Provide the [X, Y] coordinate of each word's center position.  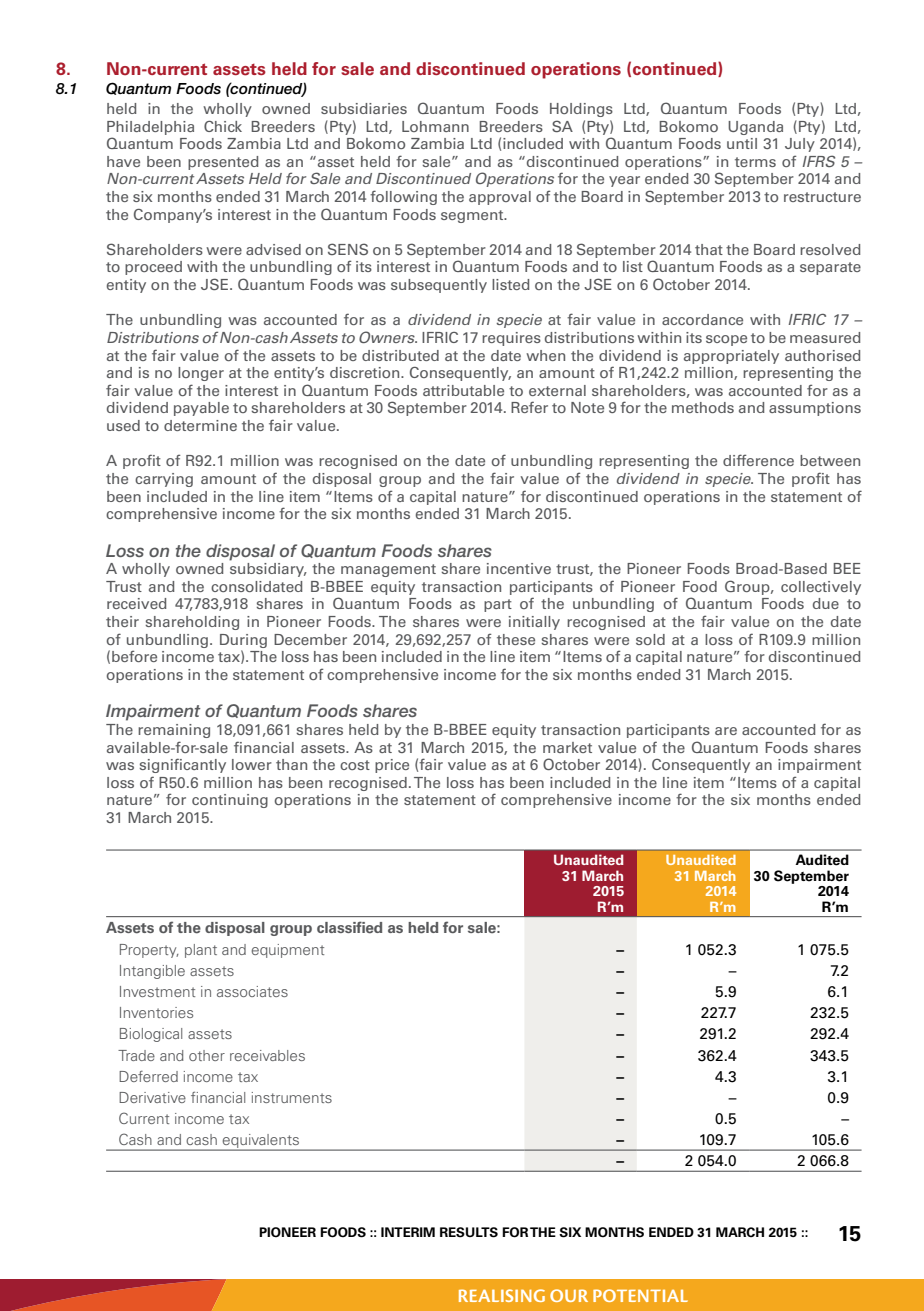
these [516, 639]
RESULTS [469, 1232]
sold [650, 639]
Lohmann [435, 126]
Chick [223, 126]
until [742, 143]
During [243, 641]
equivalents [261, 1142]
